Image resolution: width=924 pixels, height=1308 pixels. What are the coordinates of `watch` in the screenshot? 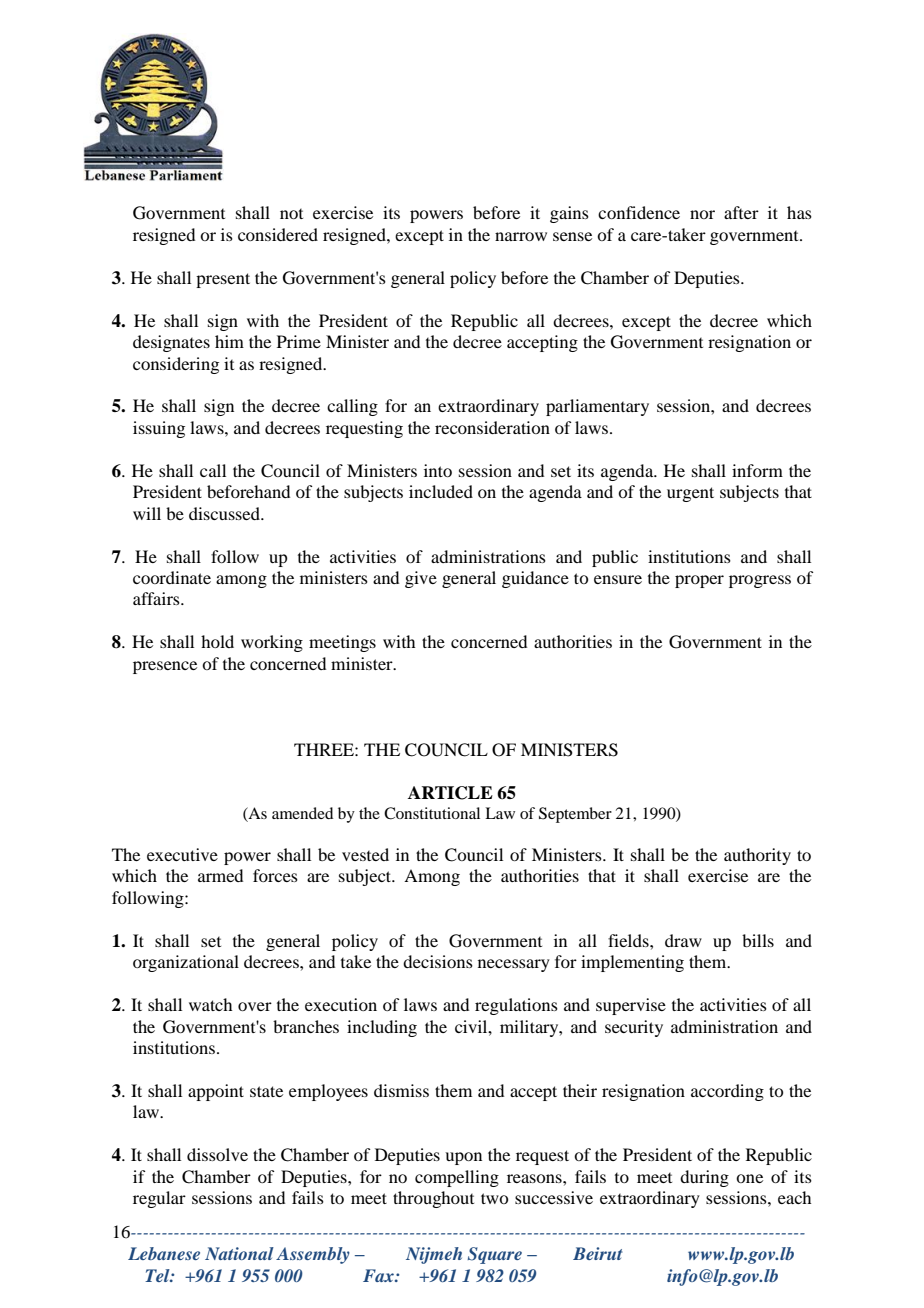 It's located at (210, 1004).
